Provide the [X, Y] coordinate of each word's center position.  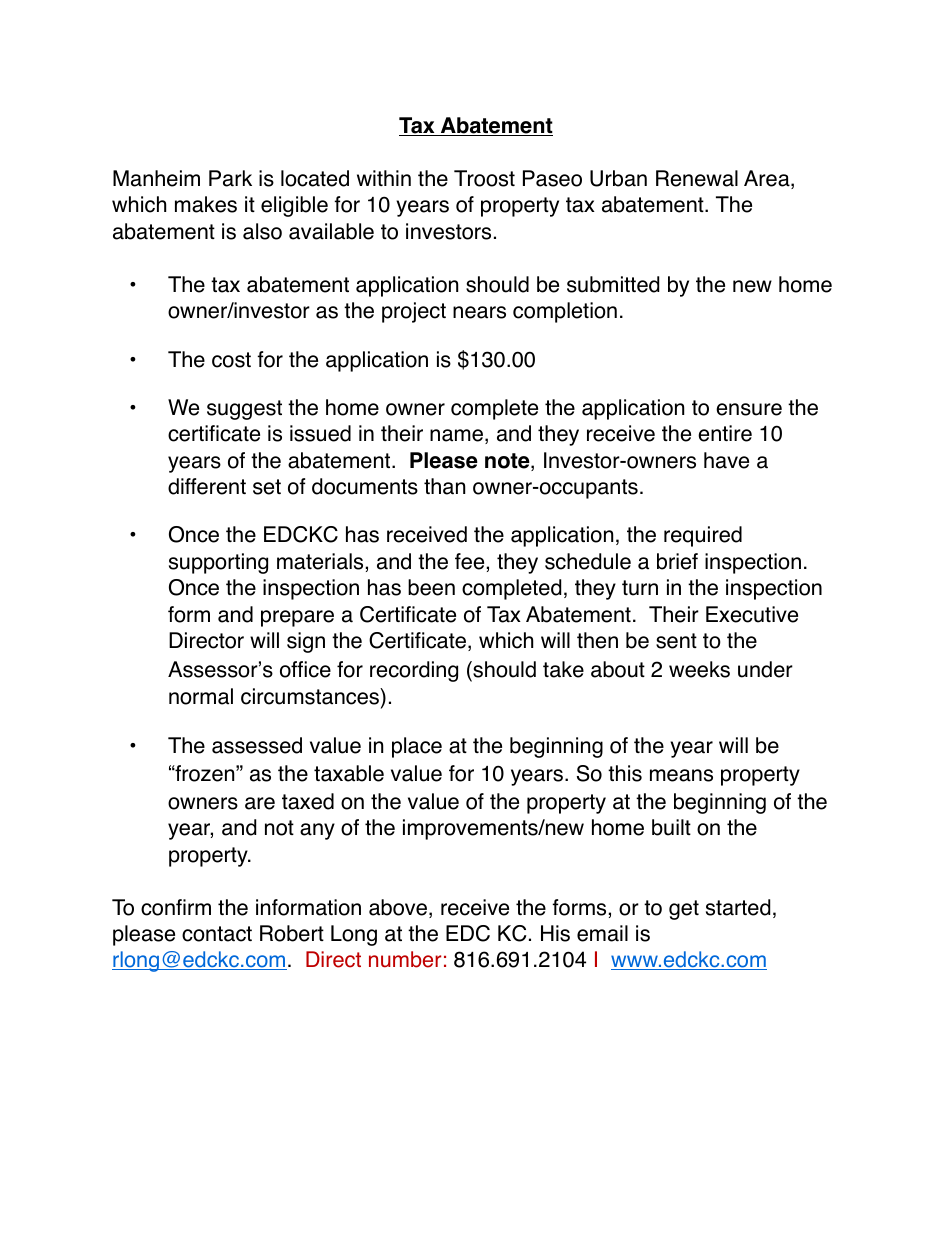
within [384, 178]
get [684, 910]
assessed [257, 745]
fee [469, 561]
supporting [218, 563]
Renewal [697, 178]
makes [206, 204]
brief [677, 561]
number [405, 959]
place [417, 747]
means [681, 775]
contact [217, 934]
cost [231, 360]
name [456, 435]
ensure [749, 409]
